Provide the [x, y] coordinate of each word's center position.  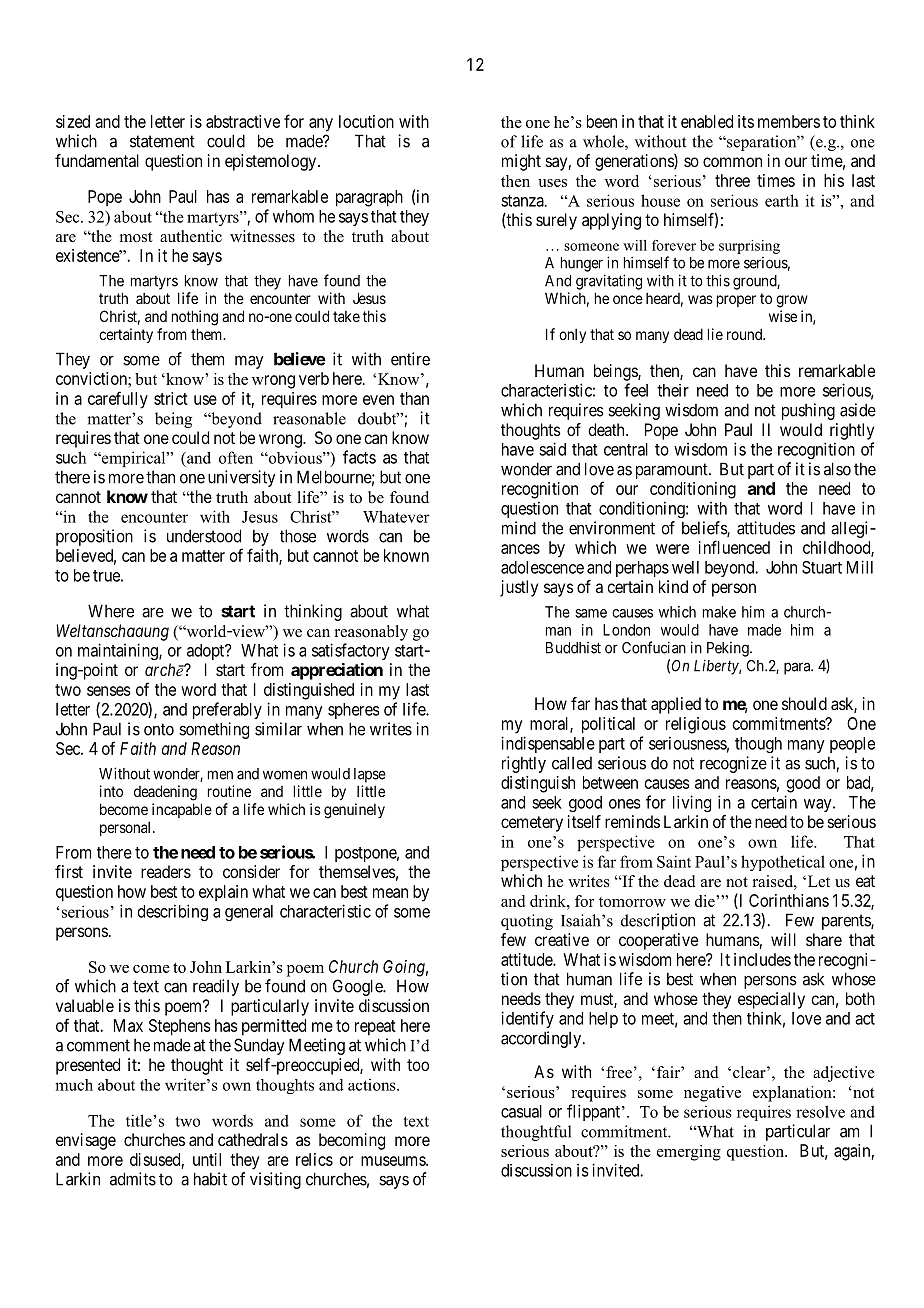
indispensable [548, 744]
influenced [734, 547]
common [732, 162]
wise [783, 316]
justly [519, 588]
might [521, 162]
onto [159, 729]
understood [204, 536]
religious [696, 725]
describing [173, 912]
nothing [195, 318]
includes [762, 959]
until [207, 1159]
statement [162, 141]
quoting [527, 922]
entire [410, 359]
